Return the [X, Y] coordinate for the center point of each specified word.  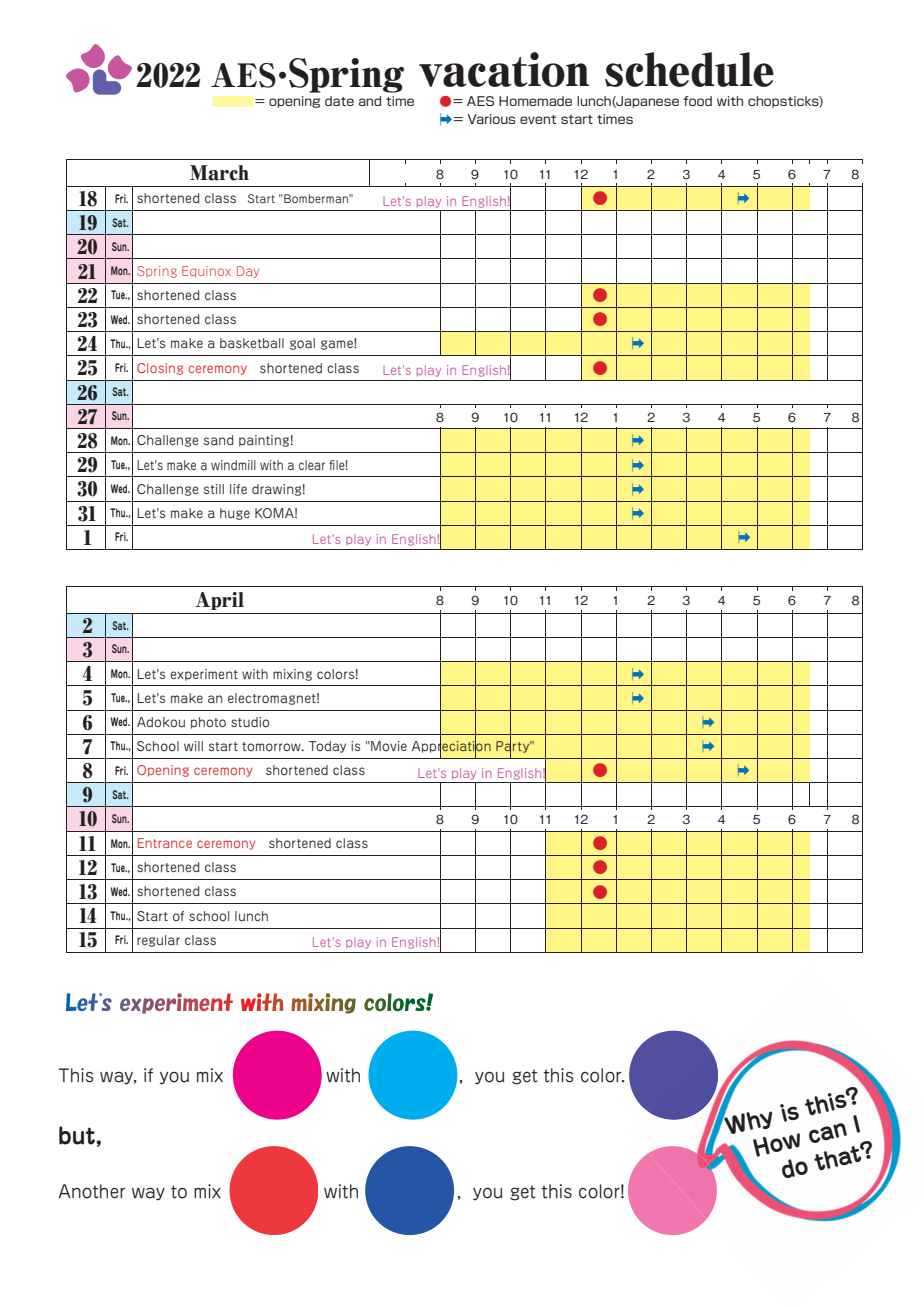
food [698, 101]
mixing [292, 675]
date [339, 101]
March [219, 173]
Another [91, 1191]
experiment [204, 675]
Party [514, 747]
